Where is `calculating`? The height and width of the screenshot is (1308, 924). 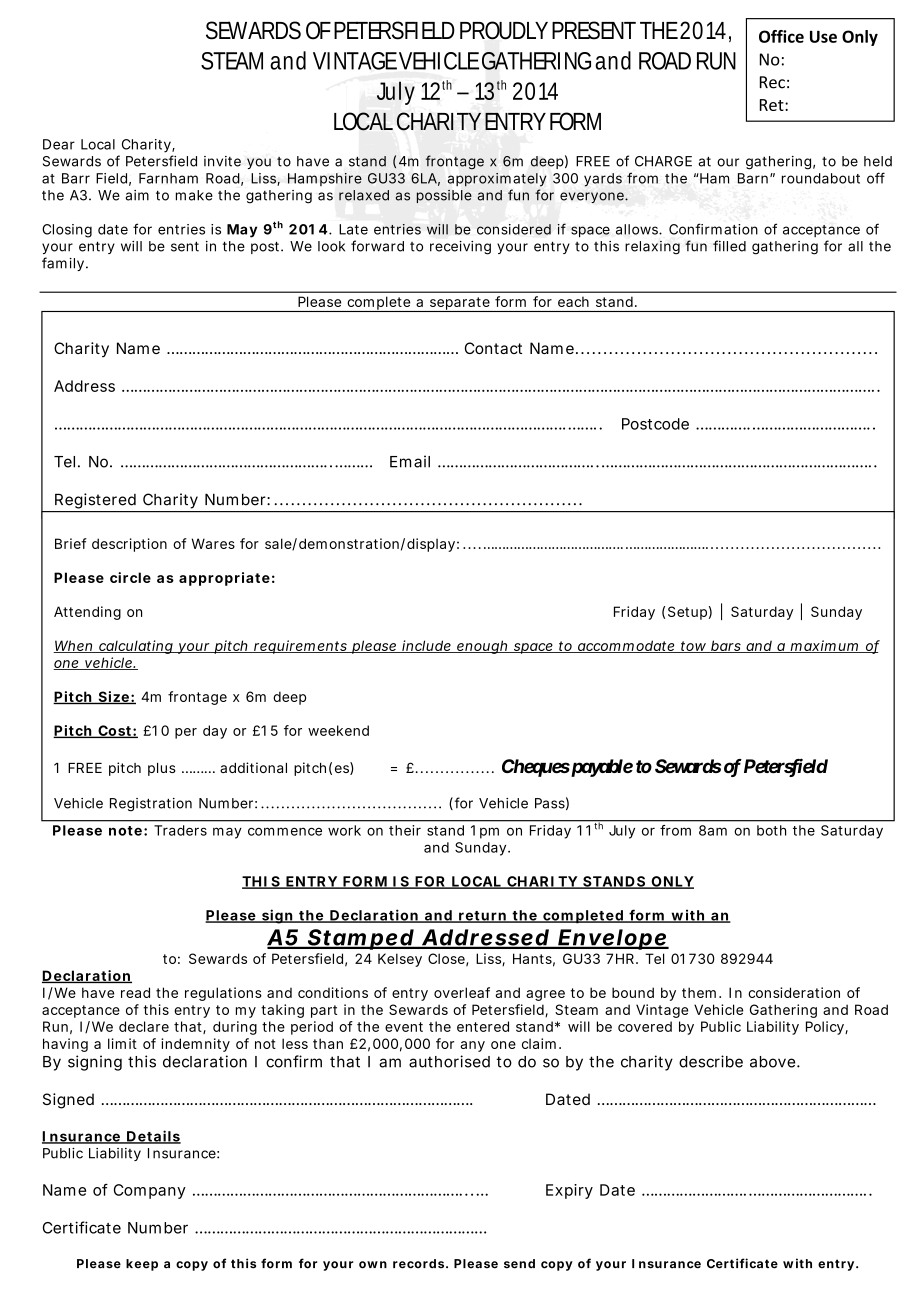 calculating is located at coordinates (135, 647).
